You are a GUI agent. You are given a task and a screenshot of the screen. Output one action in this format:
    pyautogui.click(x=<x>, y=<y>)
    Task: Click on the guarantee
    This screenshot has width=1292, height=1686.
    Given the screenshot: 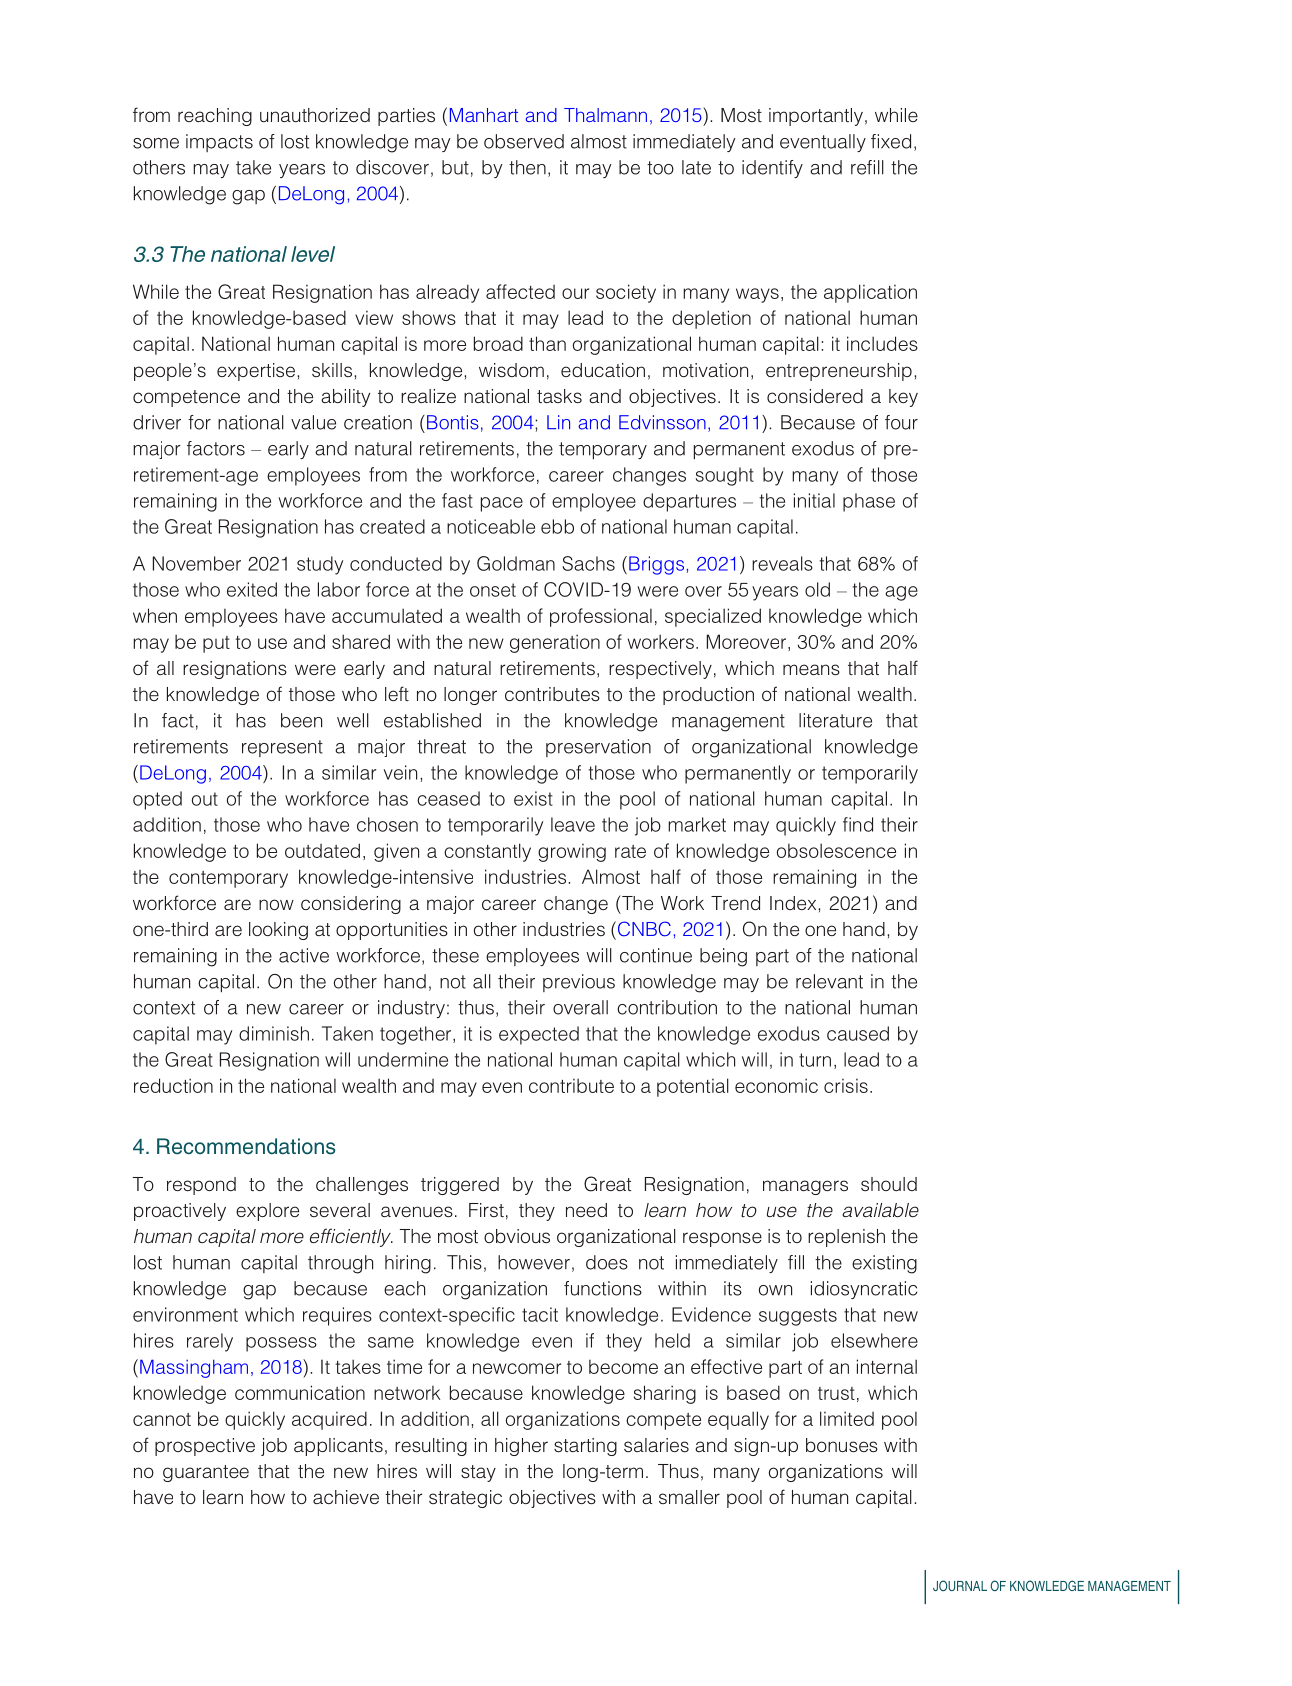 What is the action you would take?
    pyautogui.click(x=206, y=1473)
